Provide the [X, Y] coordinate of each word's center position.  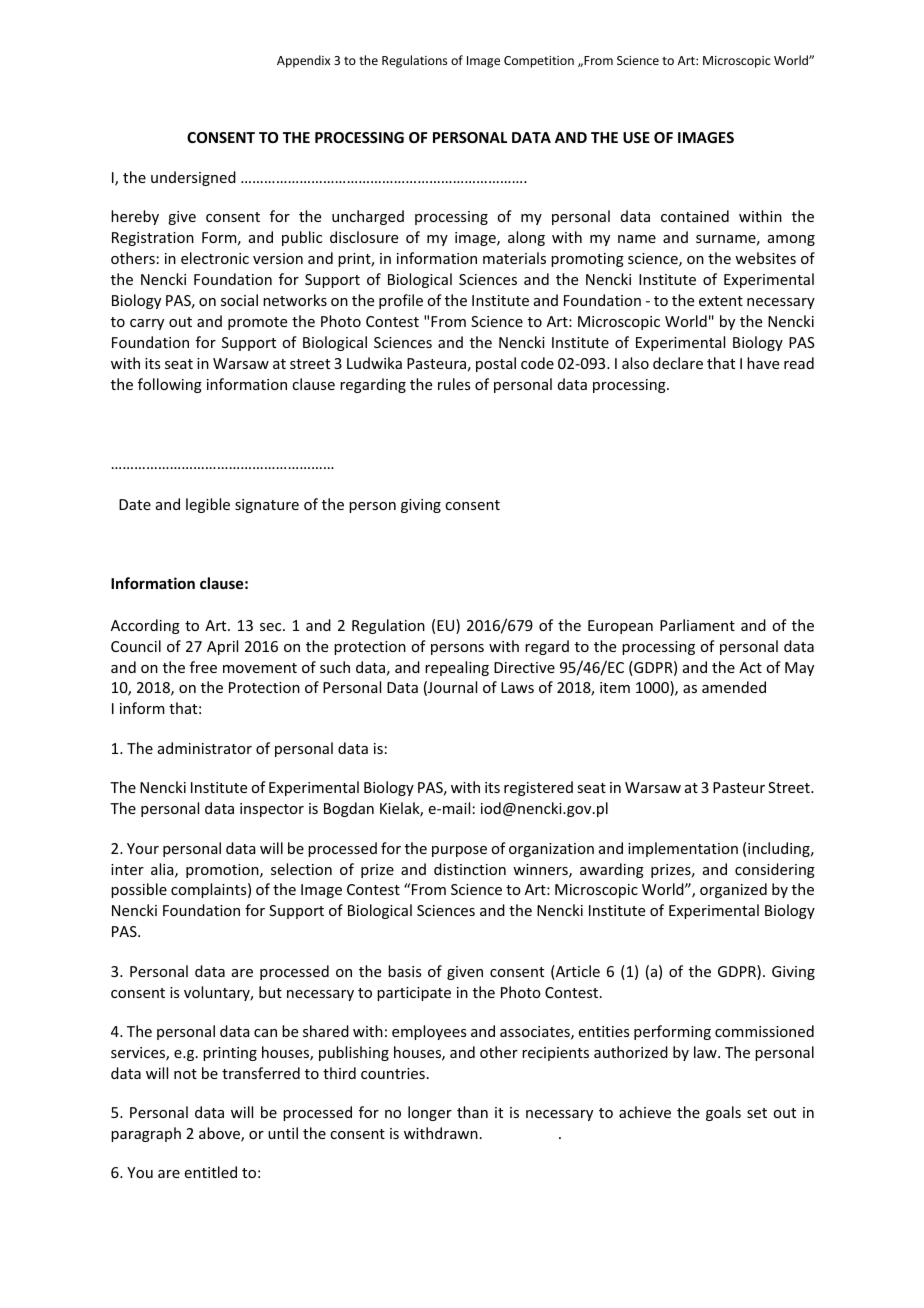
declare [678, 363]
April [222, 647]
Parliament [697, 625]
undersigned [193, 178]
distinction [470, 869]
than [472, 1112]
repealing [457, 668]
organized [733, 890]
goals [723, 1113]
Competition [539, 62]
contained [695, 216]
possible [139, 890]
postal [496, 364]
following [170, 385]
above [220, 1134]
